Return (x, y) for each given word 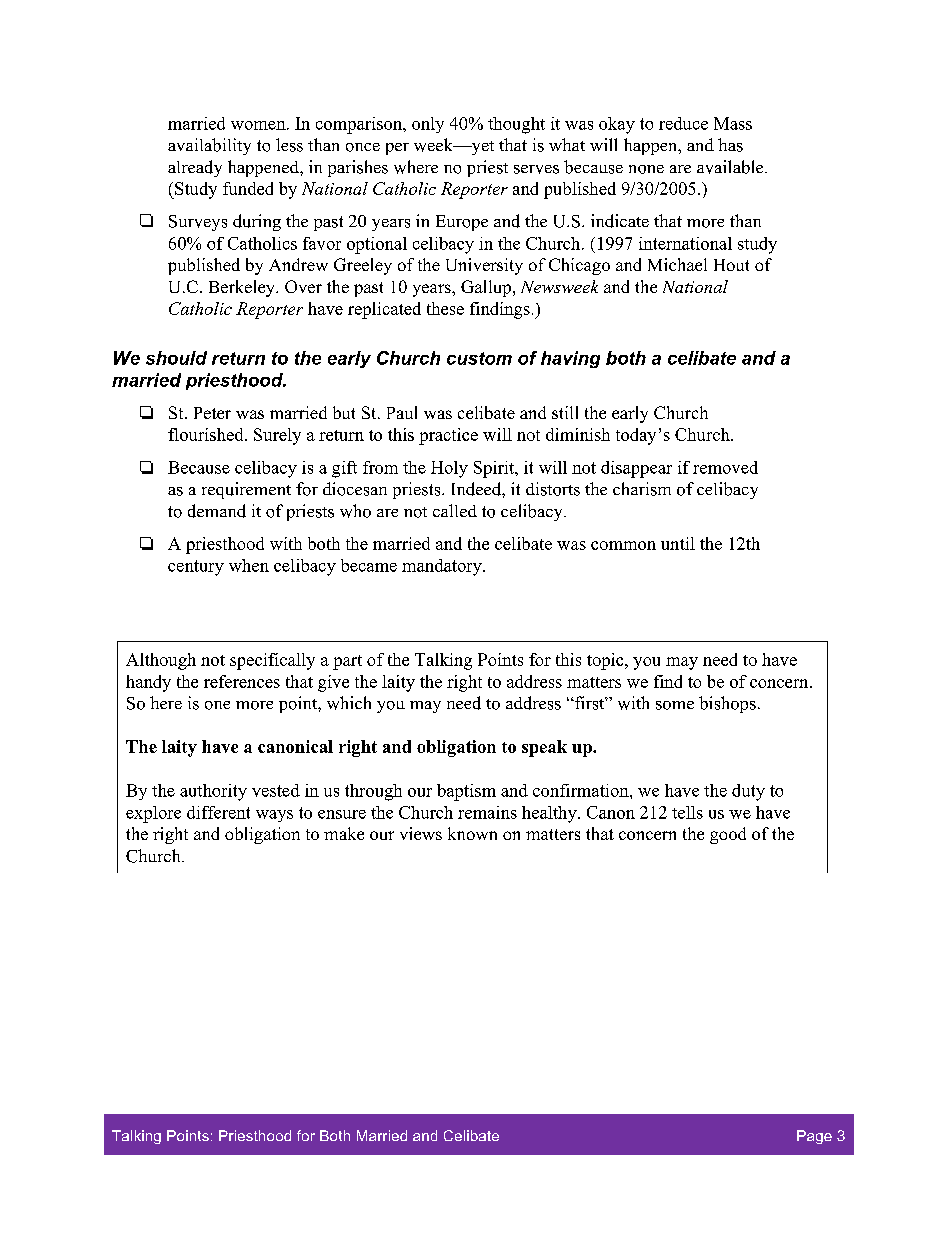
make (344, 833)
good (728, 835)
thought (516, 125)
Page (814, 1137)
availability (209, 146)
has (730, 145)
